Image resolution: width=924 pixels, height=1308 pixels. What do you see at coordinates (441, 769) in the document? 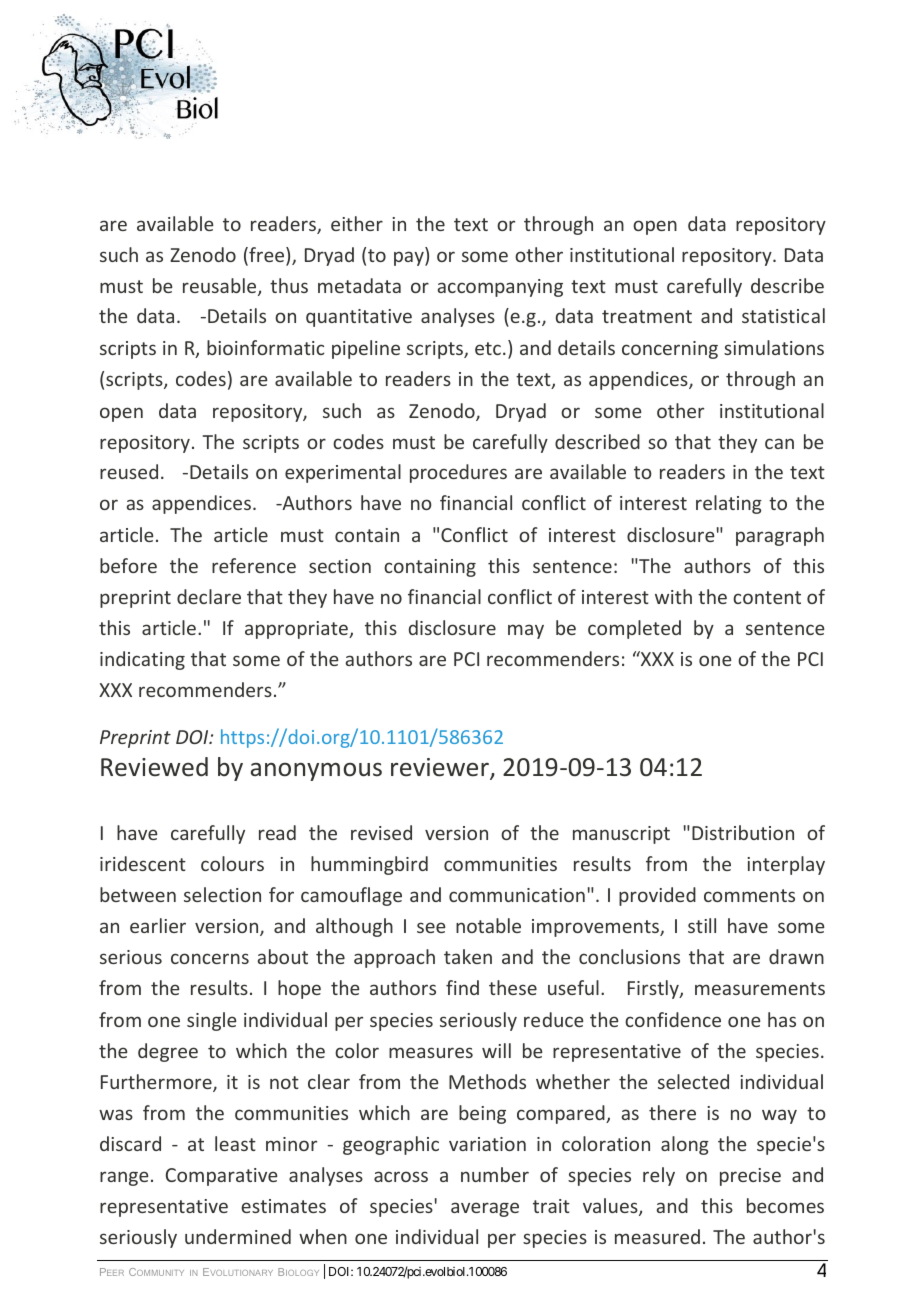
I see `reviewer` at bounding box center [441, 769].
